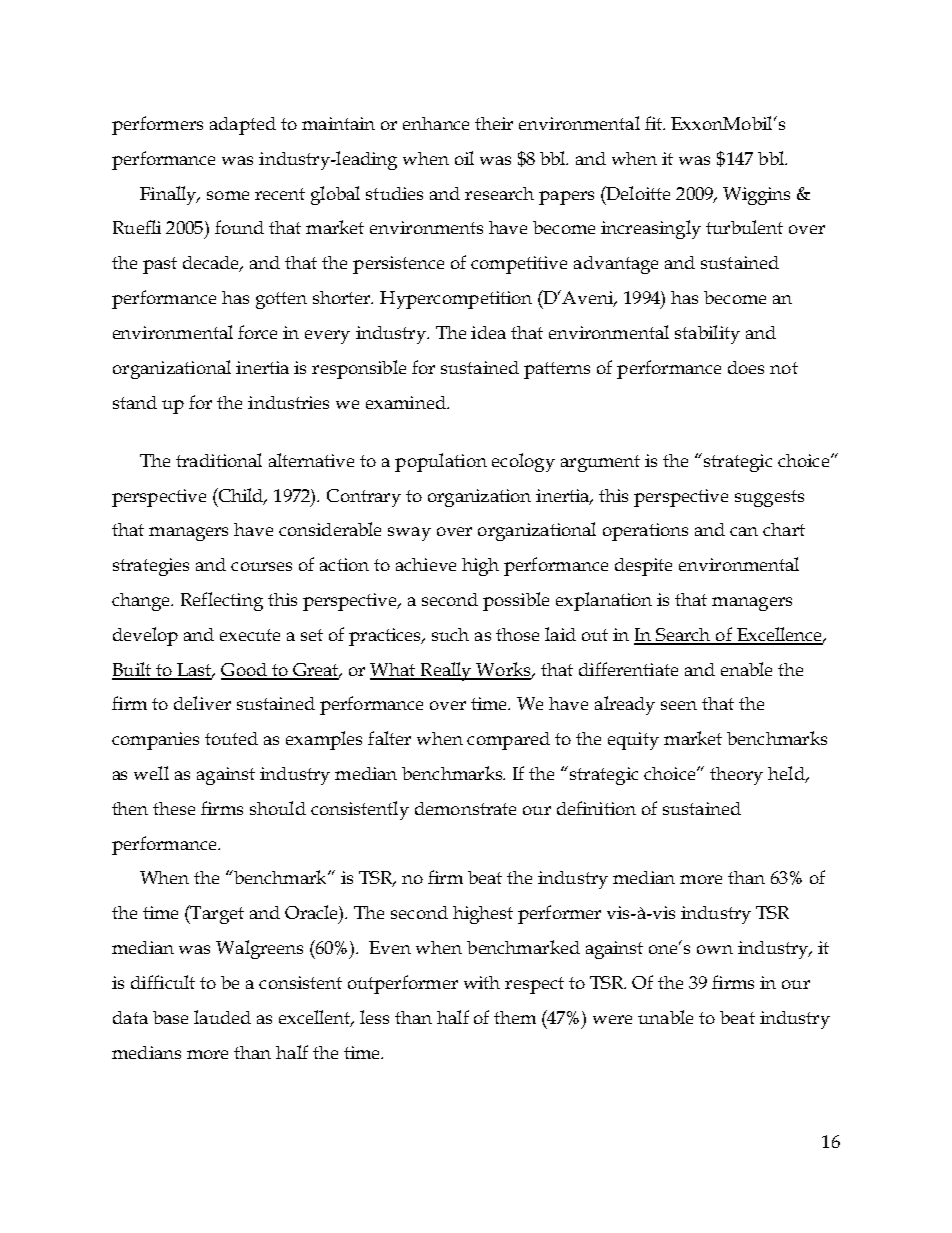  Describe the element at coordinates (257, 332) in the page. I see `force` at that location.
